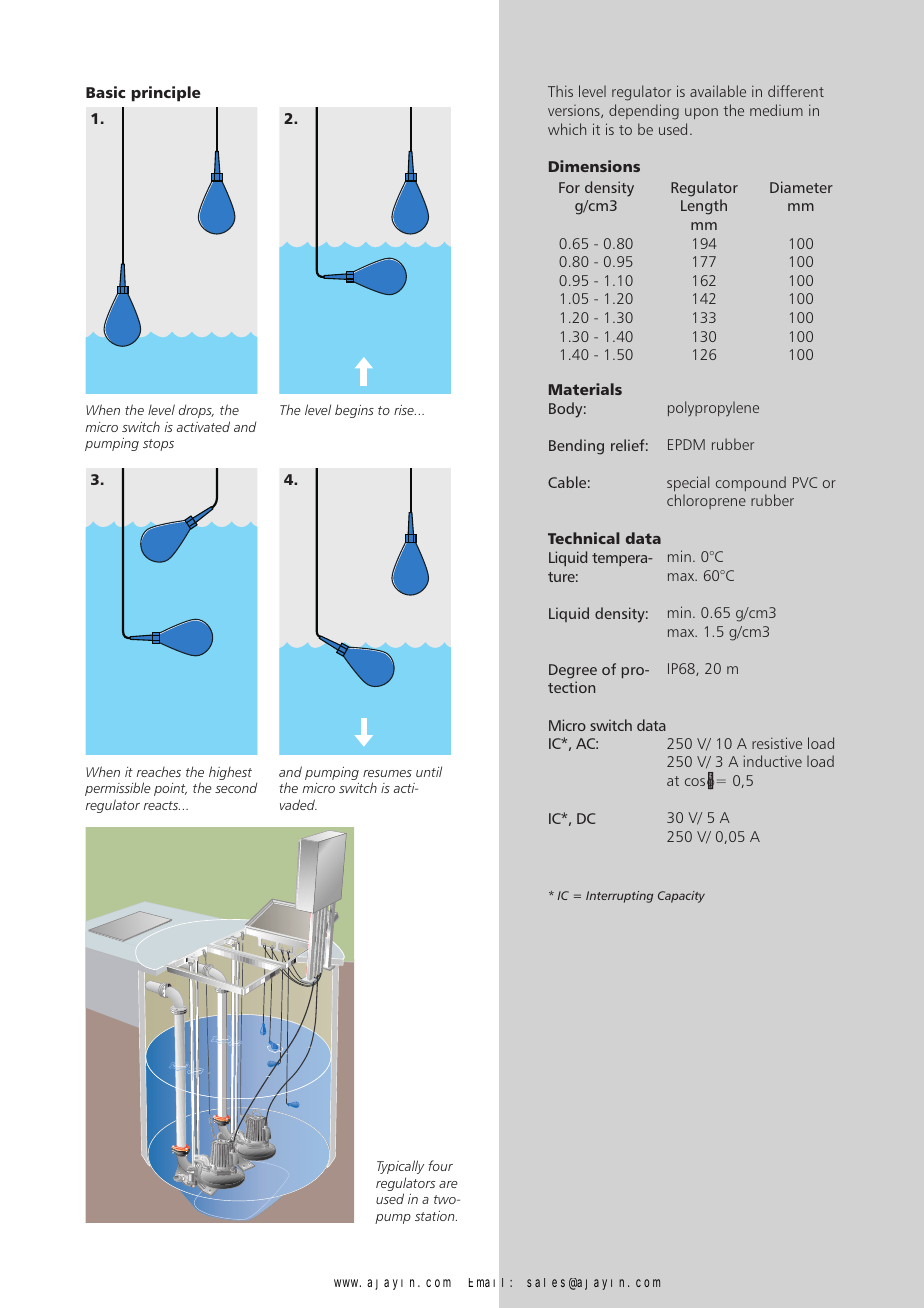 Image resolution: width=924 pixels, height=1308 pixels. What do you see at coordinates (751, 483) in the page?
I see `compound` at bounding box center [751, 483].
